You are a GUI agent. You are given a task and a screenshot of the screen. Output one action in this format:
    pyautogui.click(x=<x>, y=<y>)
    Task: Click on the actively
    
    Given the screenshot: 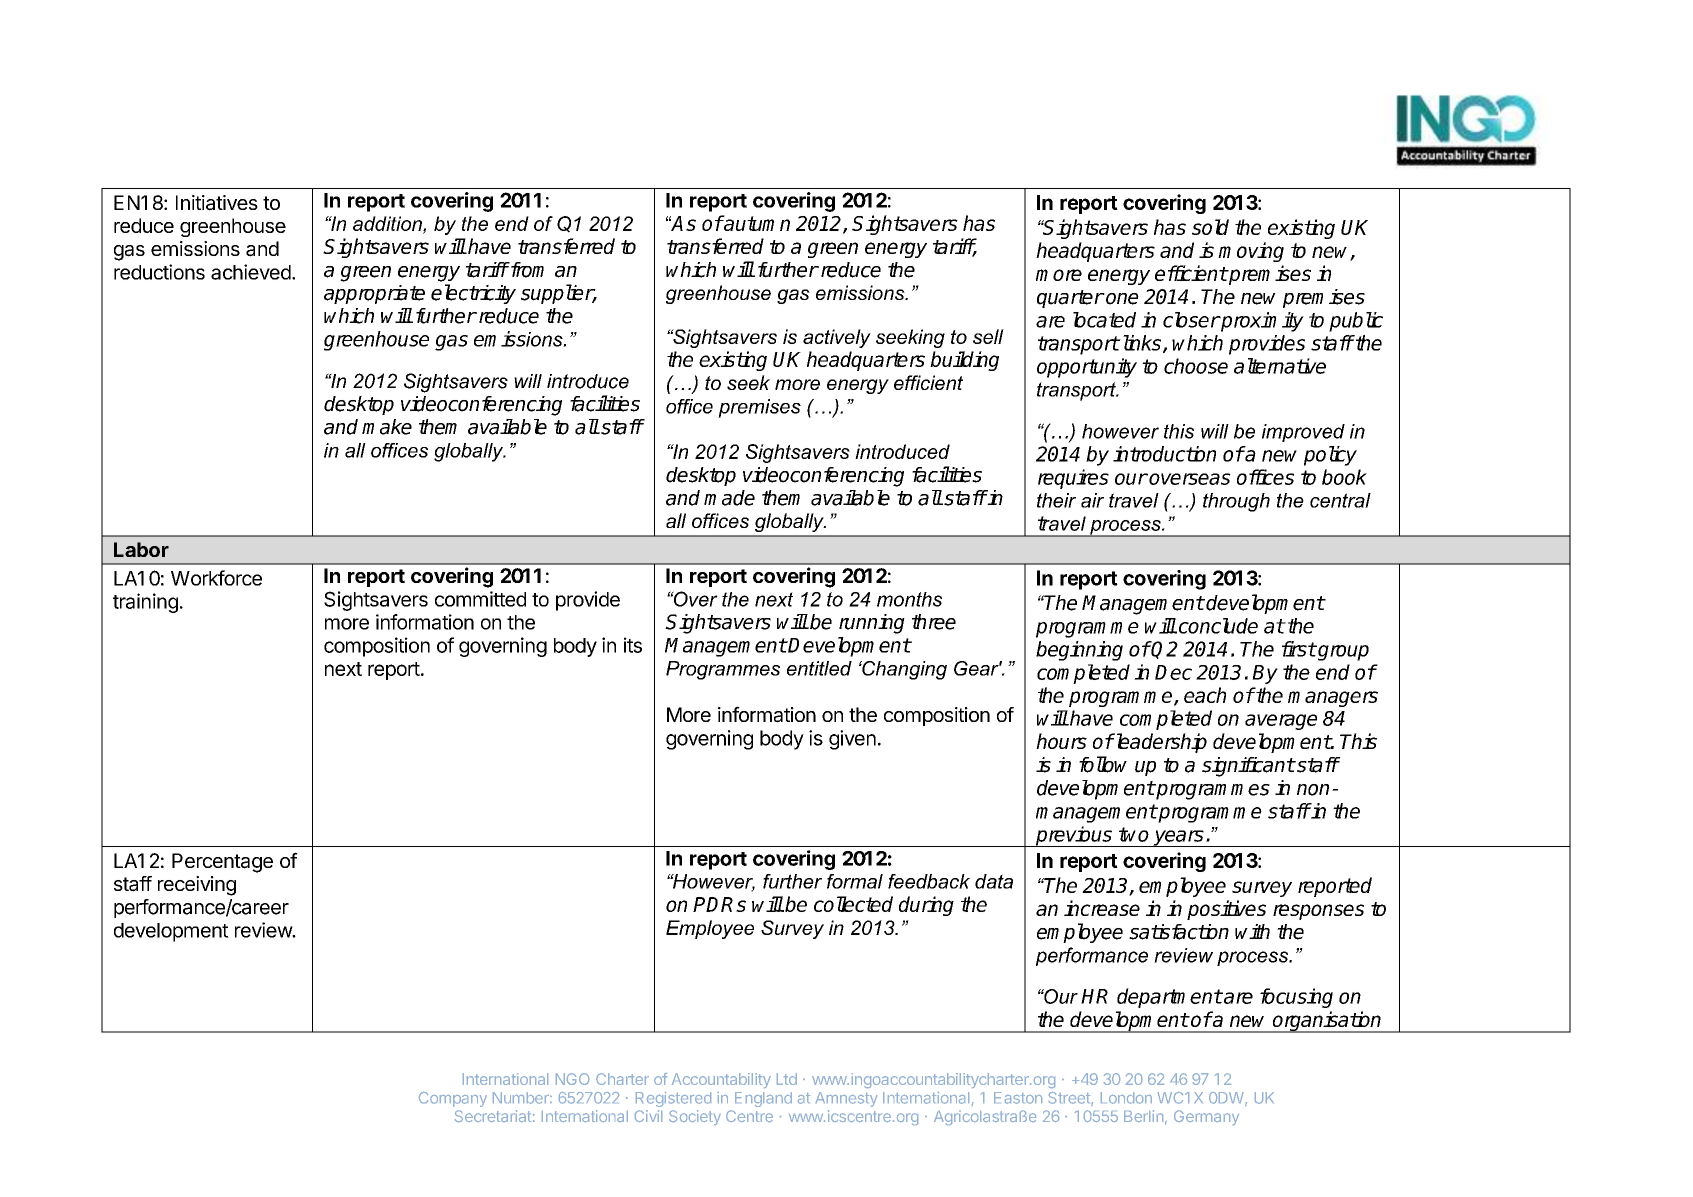 What is the action you would take?
    pyautogui.click(x=837, y=338)
